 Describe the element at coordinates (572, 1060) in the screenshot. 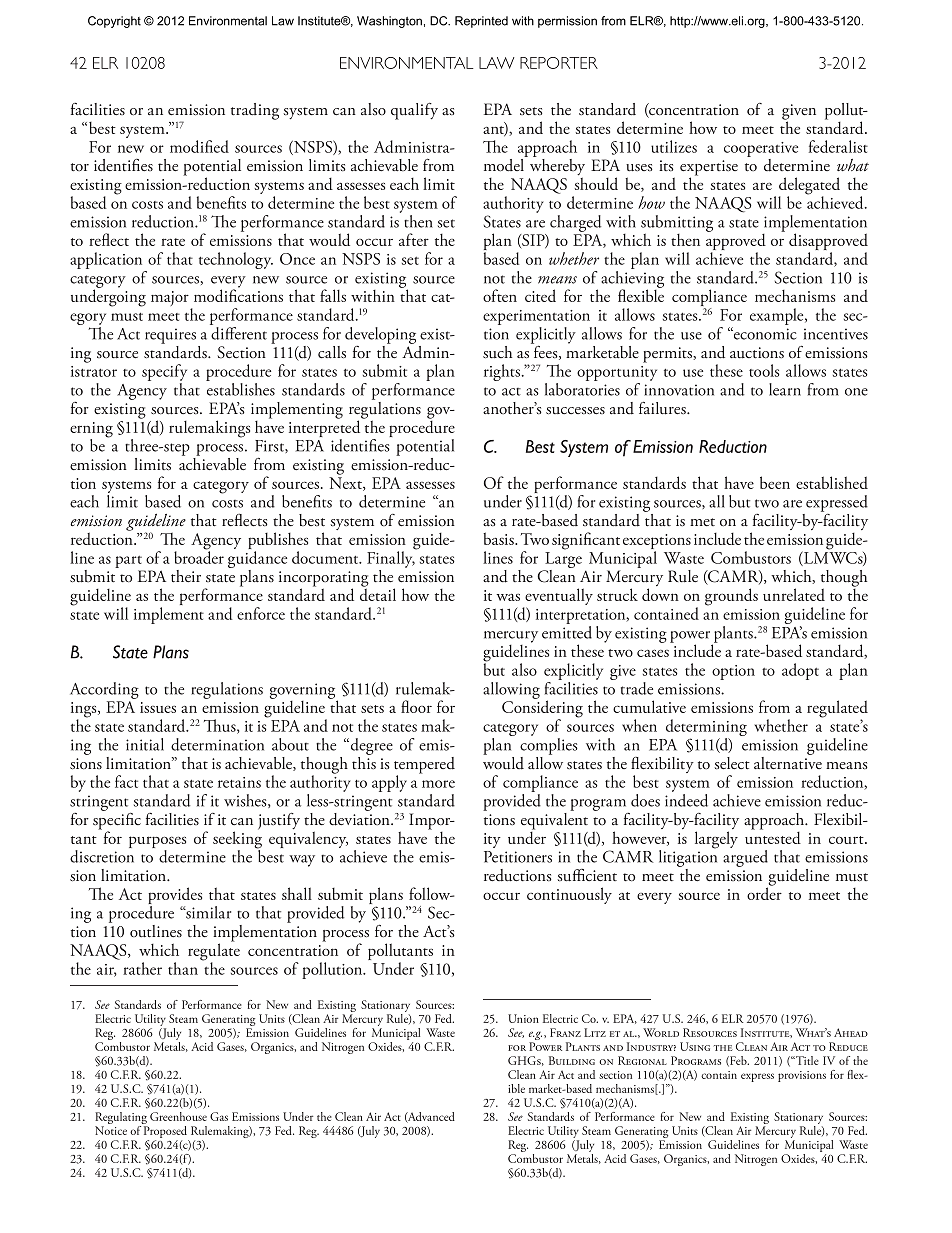

I see `Building` at that location.
